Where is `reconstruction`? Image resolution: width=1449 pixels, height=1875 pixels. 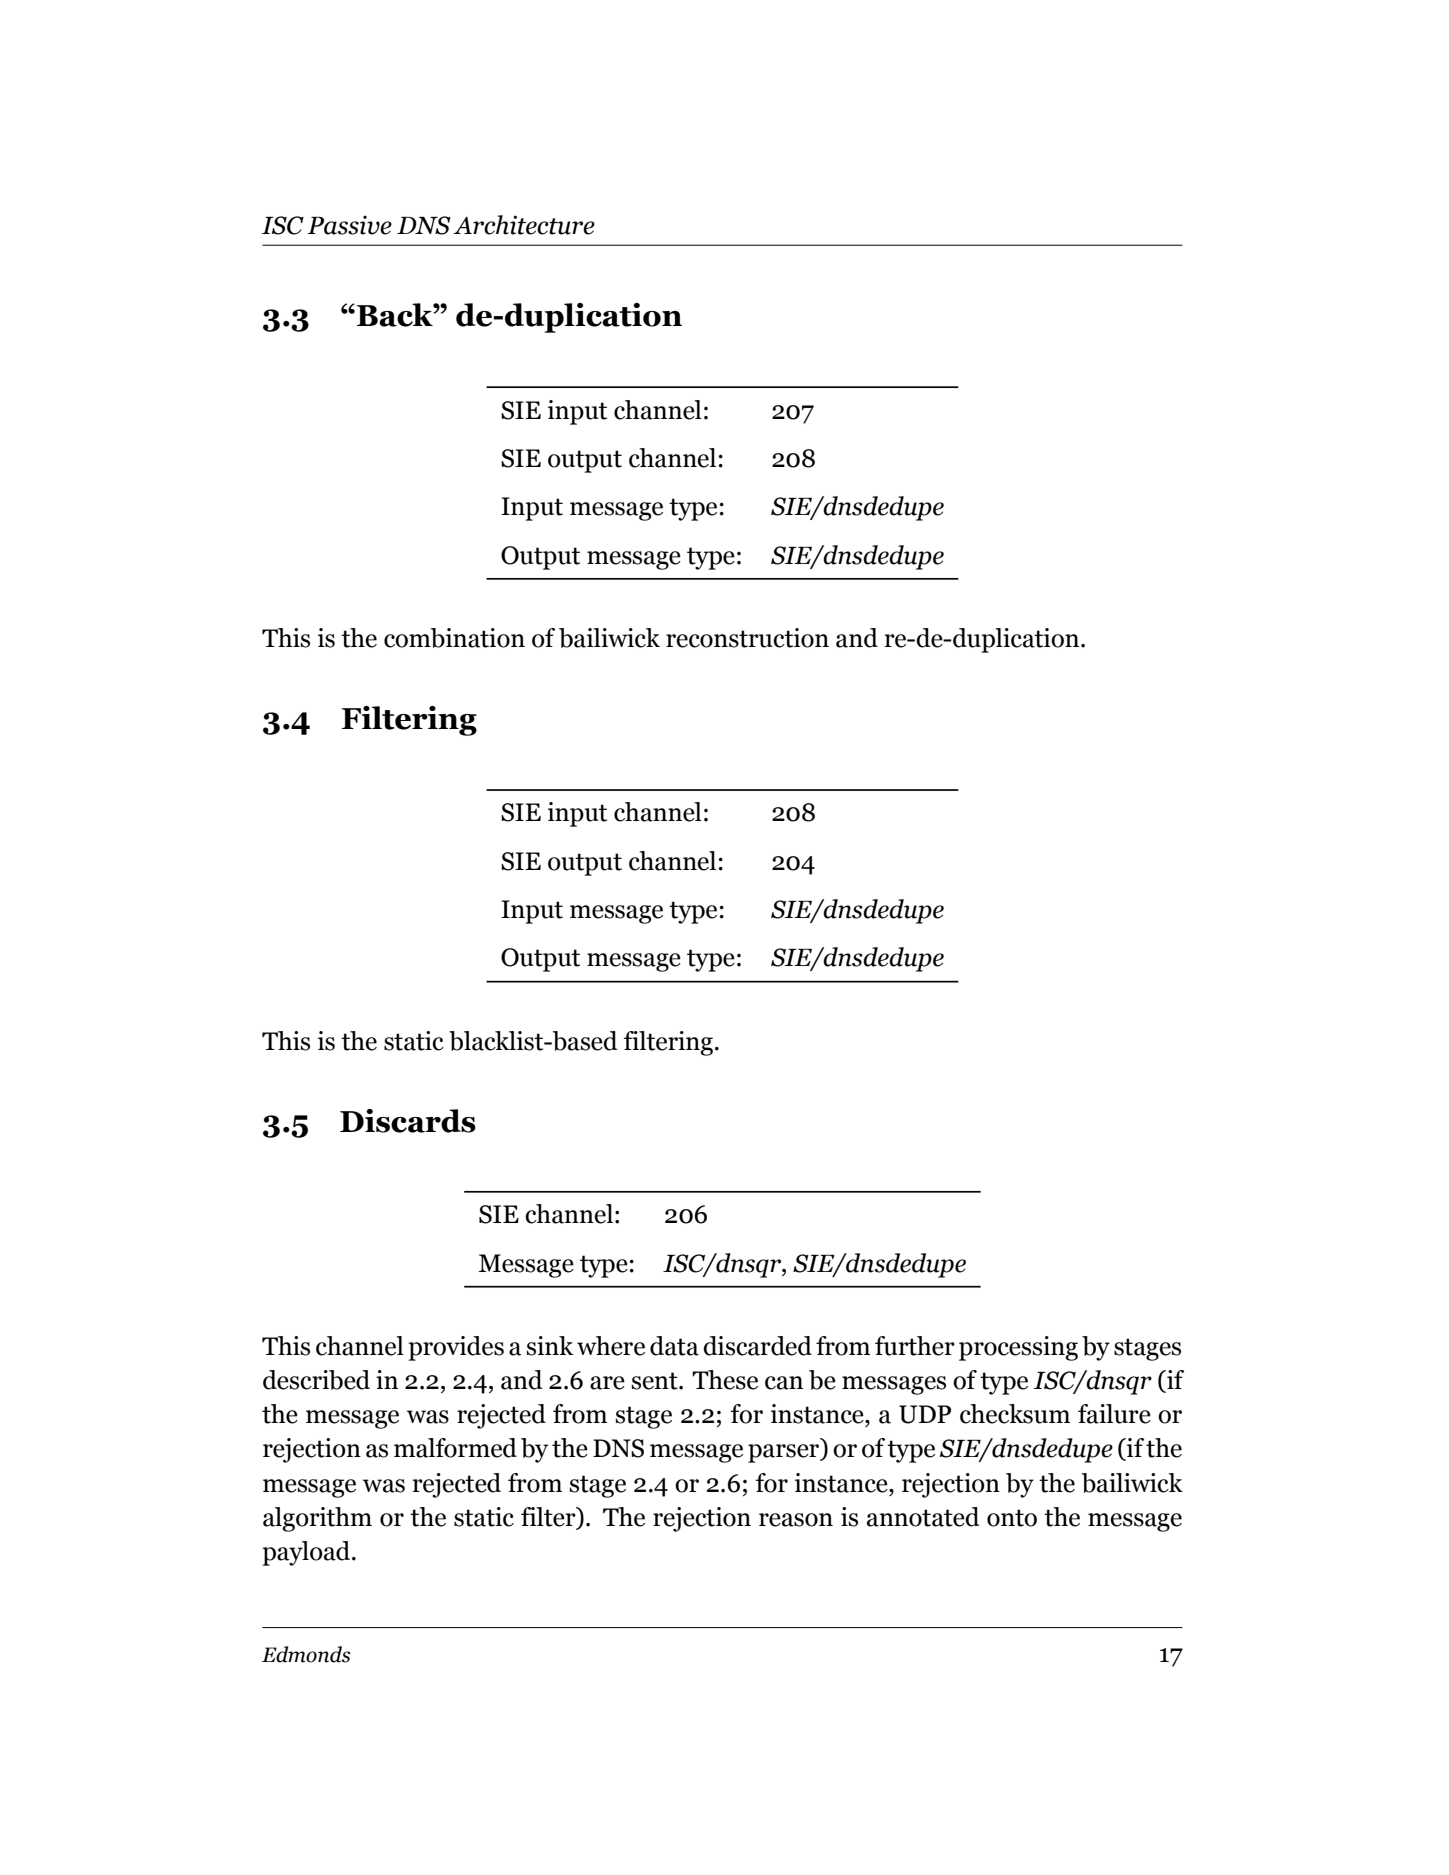
reconstruction is located at coordinates (747, 638).
